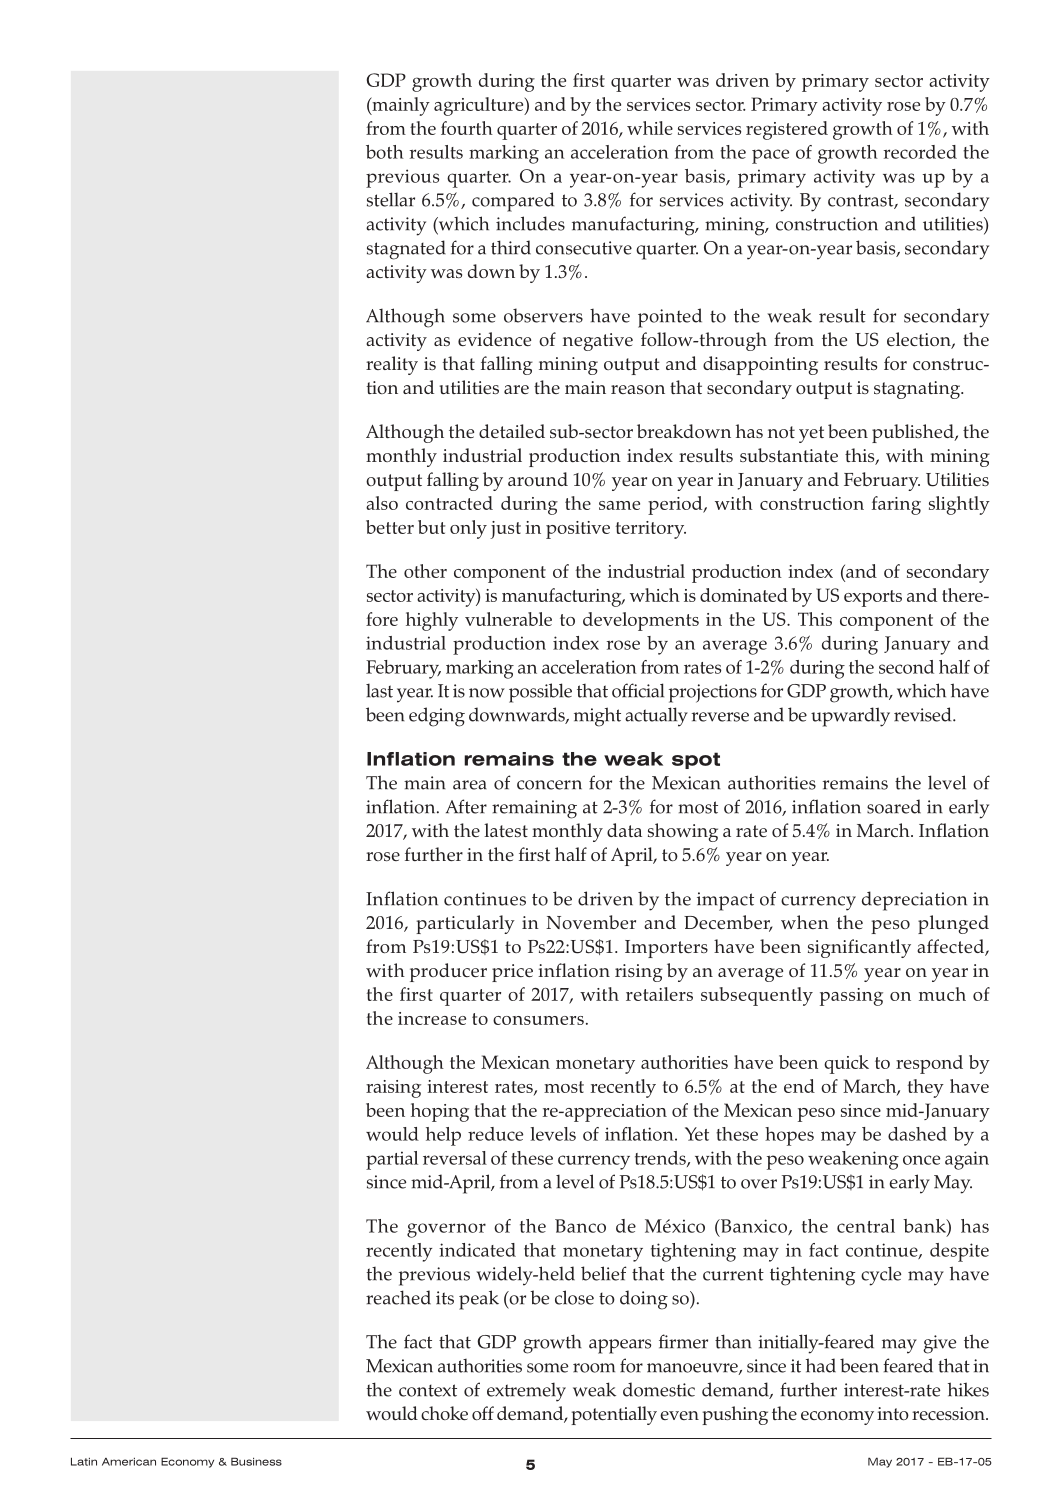 The image size is (1062, 1502). I want to click on compared, so click(513, 202).
